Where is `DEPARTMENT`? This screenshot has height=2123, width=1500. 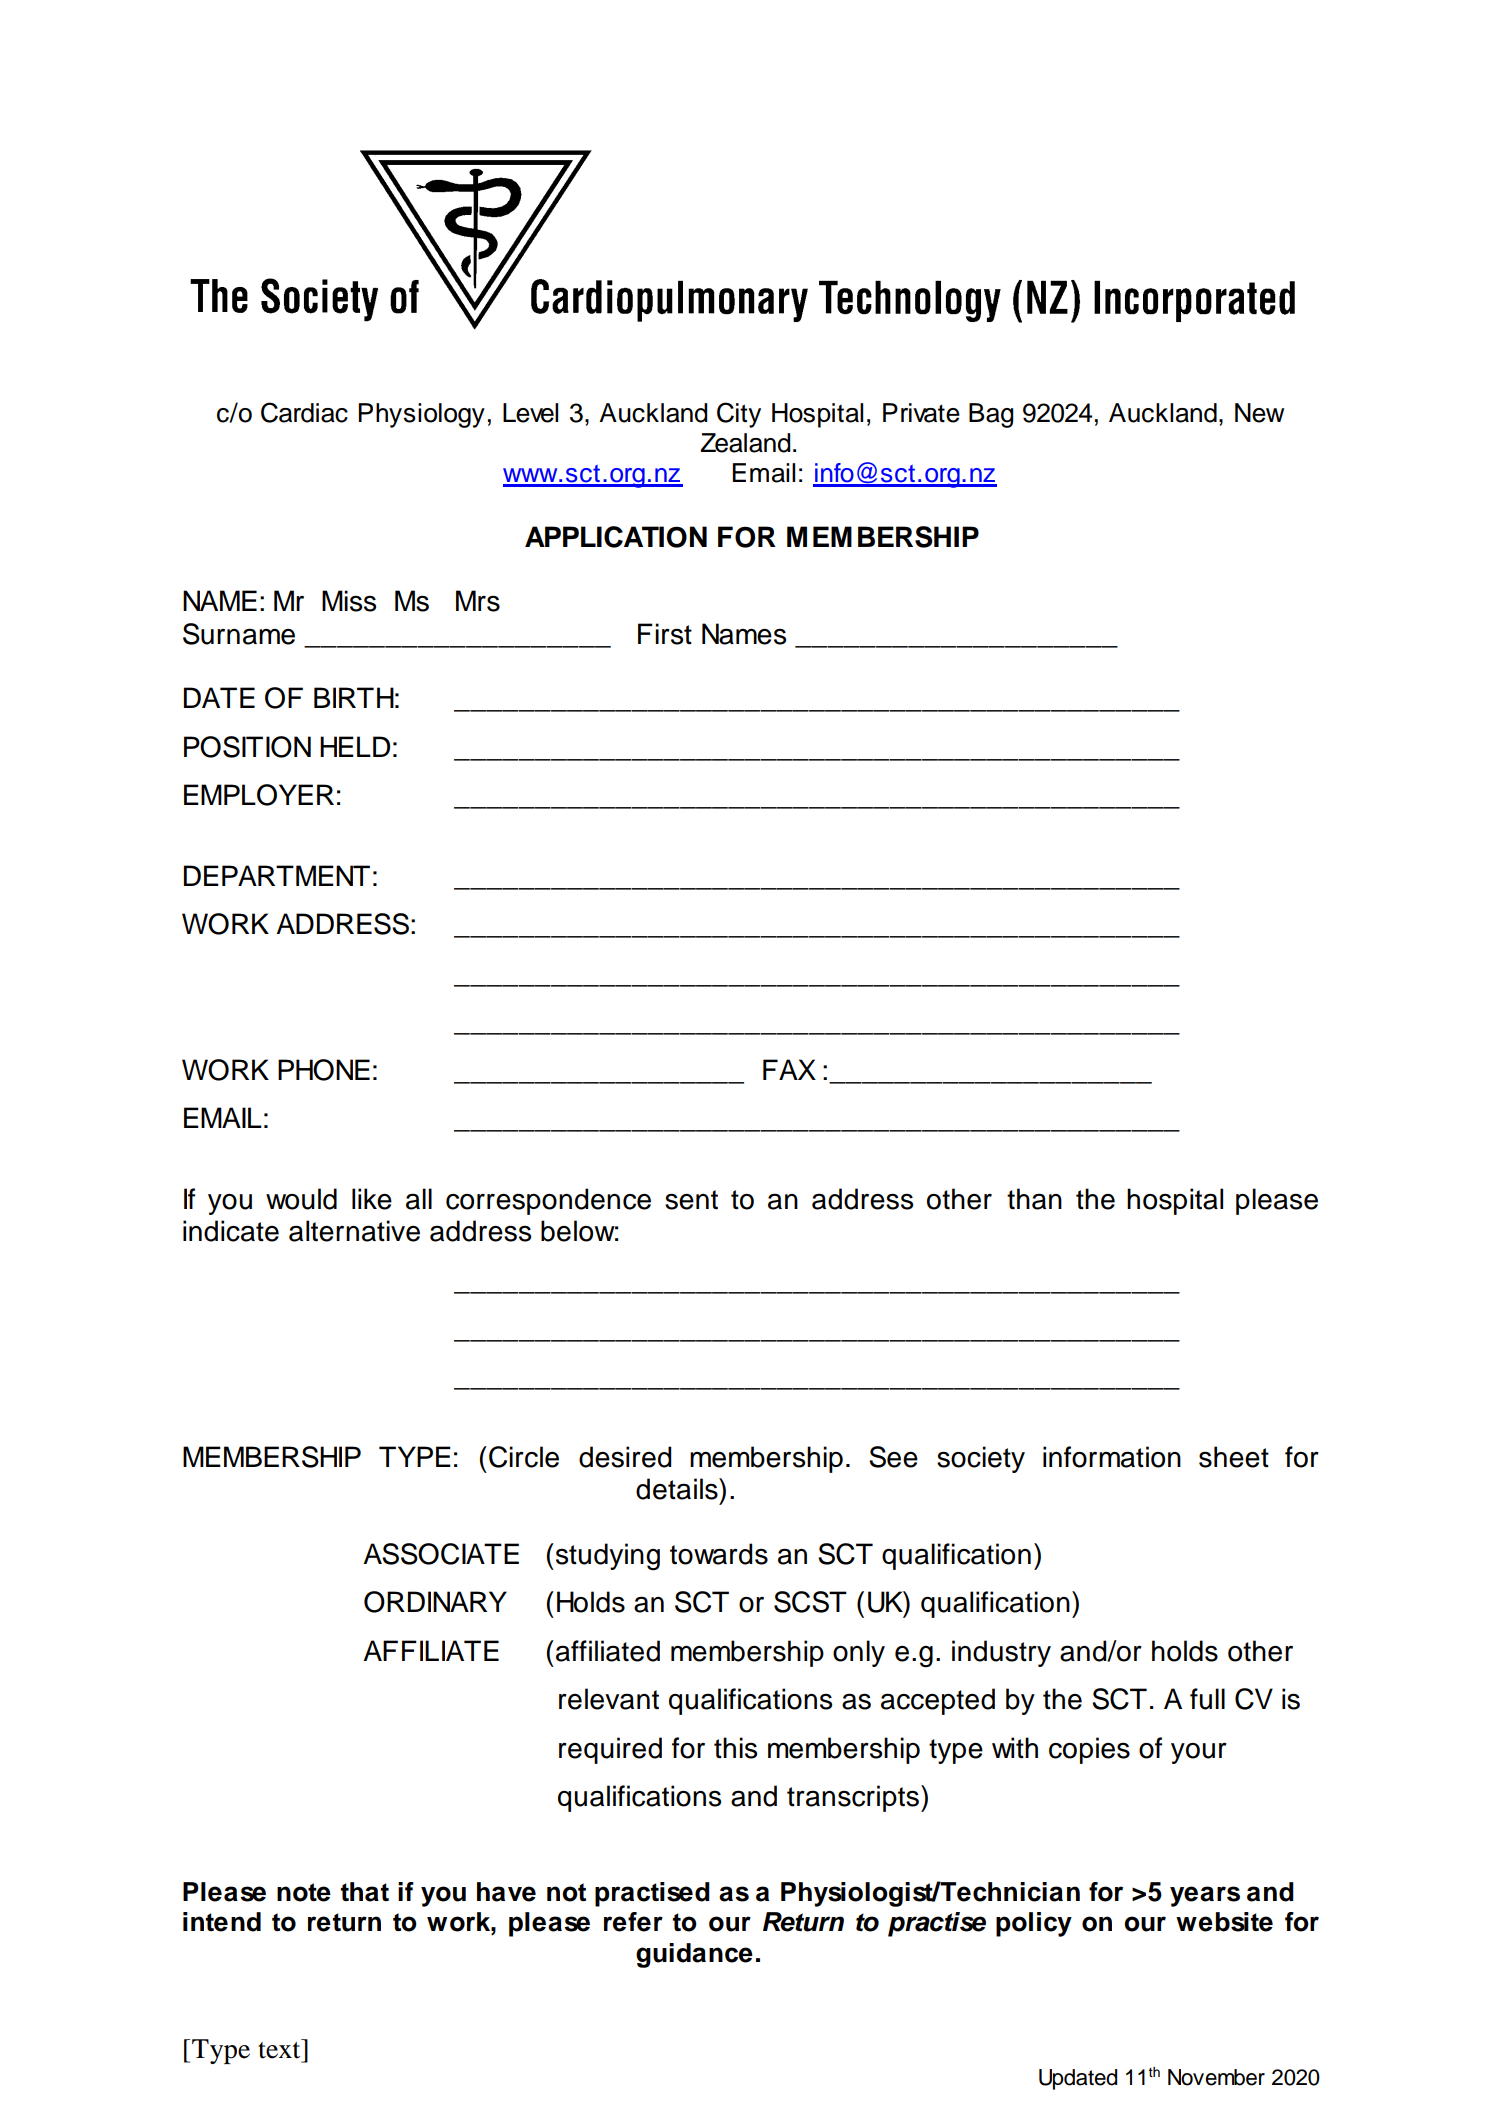
DEPARTMENT is located at coordinates (277, 875).
